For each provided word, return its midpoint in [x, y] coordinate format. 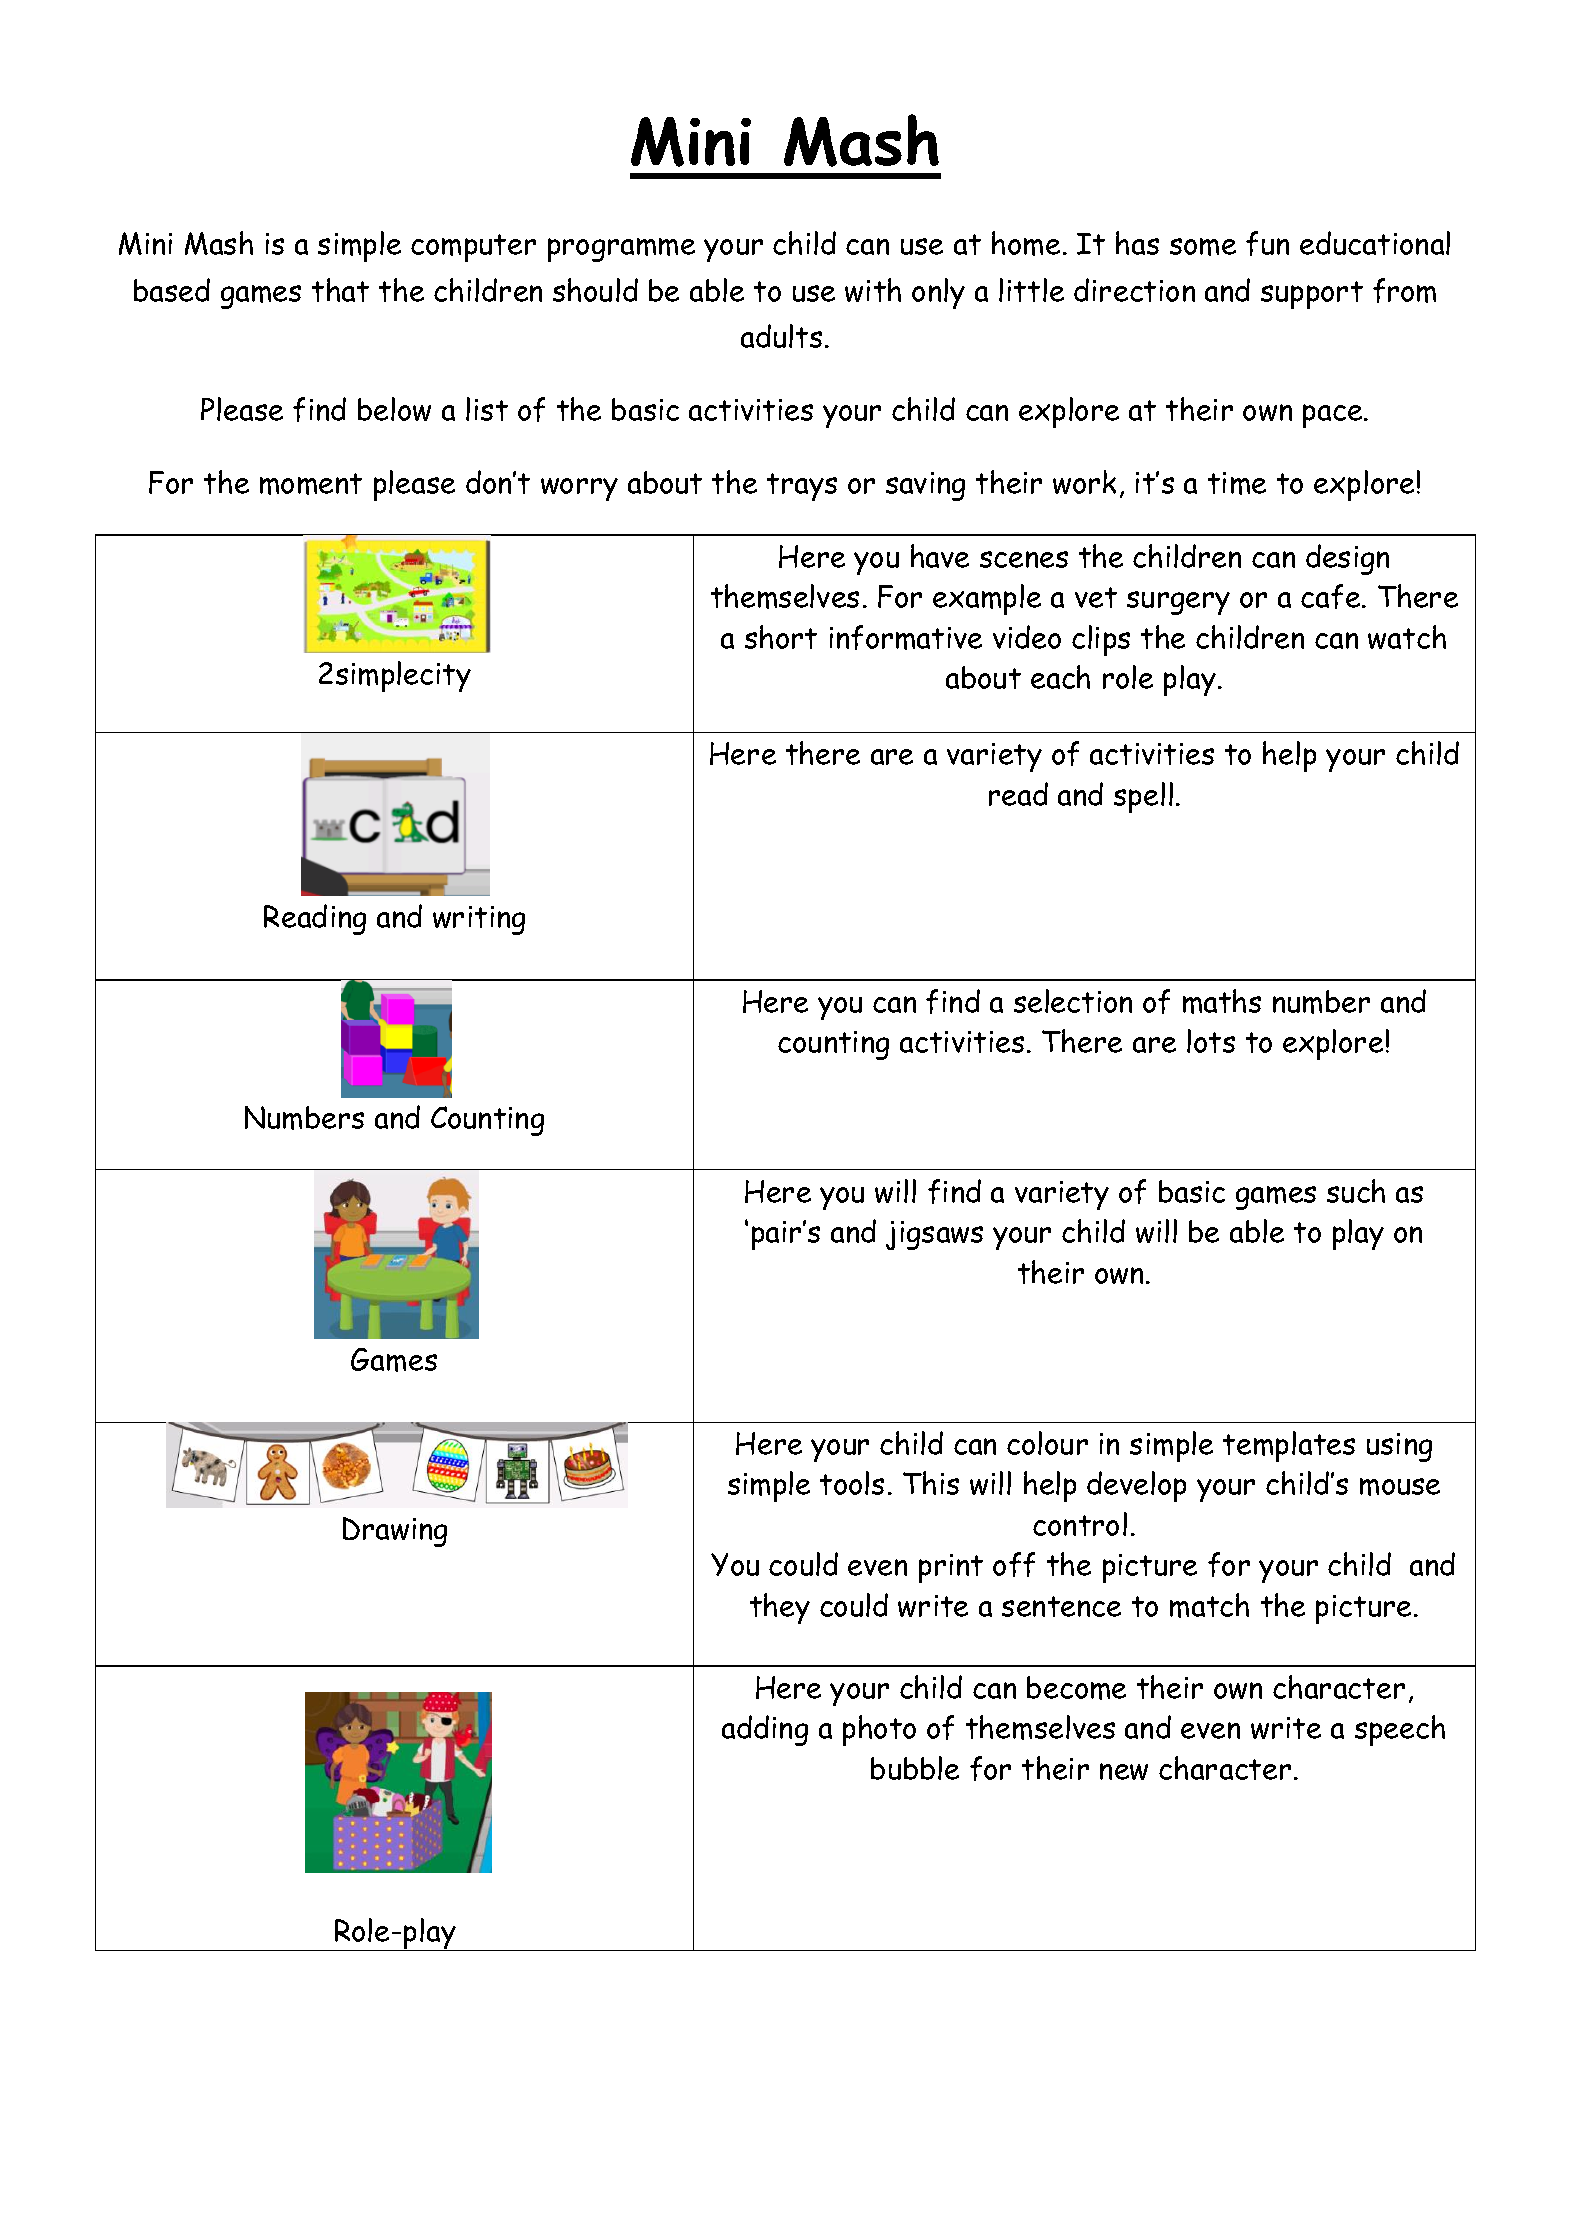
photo [879, 1730]
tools [852, 1483]
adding [765, 1730]
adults [781, 336]
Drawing [395, 1532]
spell [1143, 797]
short [781, 637]
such [1356, 1191]
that [340, 290]
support [1312, 295]
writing [479, 920]
